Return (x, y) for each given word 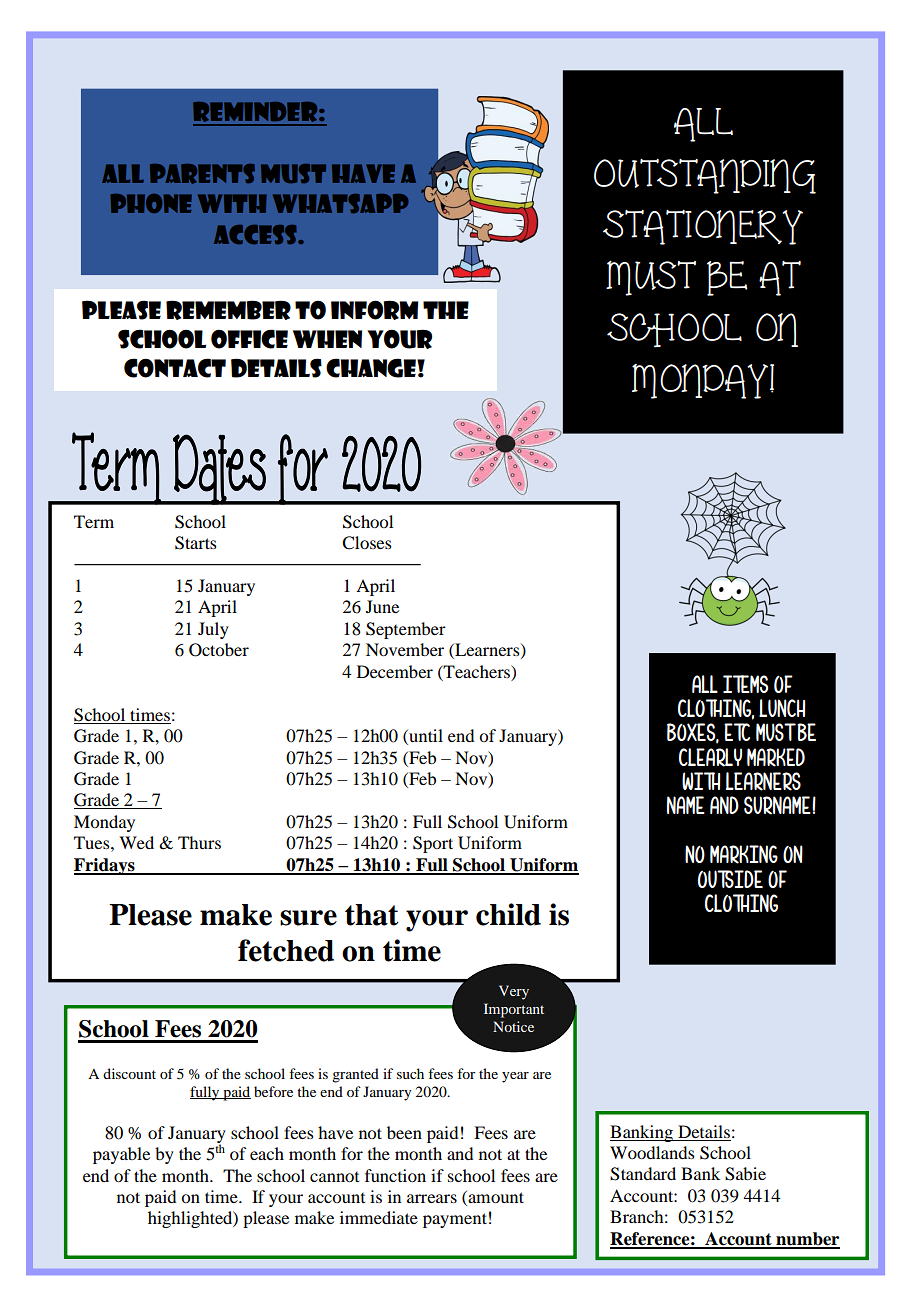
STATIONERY (703, 227)
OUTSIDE (730, 879)
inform (375, 310)
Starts (196, 543)
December (395, 671)
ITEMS (745, 684)
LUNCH (782, 708)
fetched (286, 950)
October (219, 650)
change (372, 368)
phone (151, 203)
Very (514, 992)
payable (121, 1155)
